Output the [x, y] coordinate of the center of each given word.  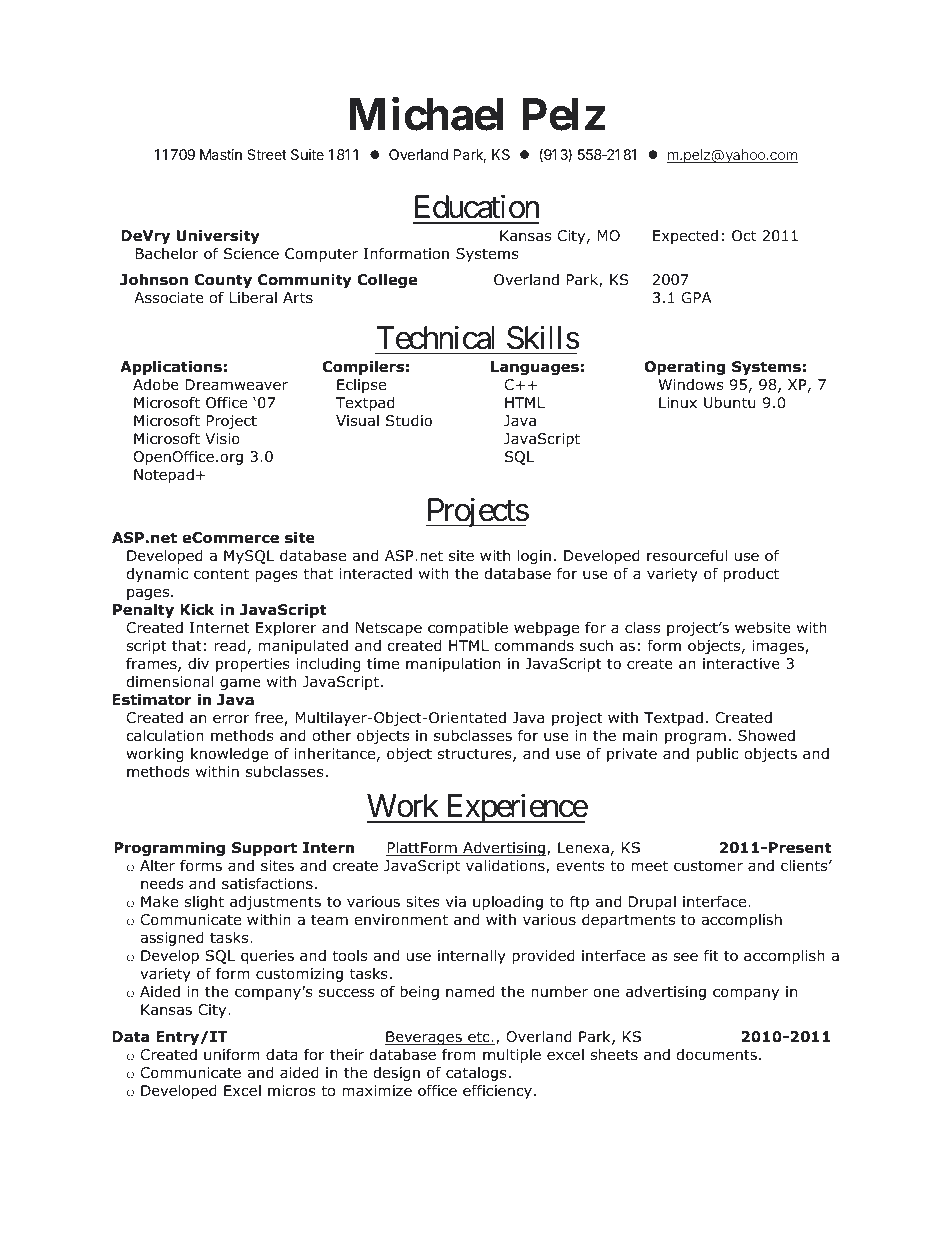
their [347, 1054]
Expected [685, 237]
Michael [426, 114]
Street [267, 154]
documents [717, 1055]
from [459, 1054]
